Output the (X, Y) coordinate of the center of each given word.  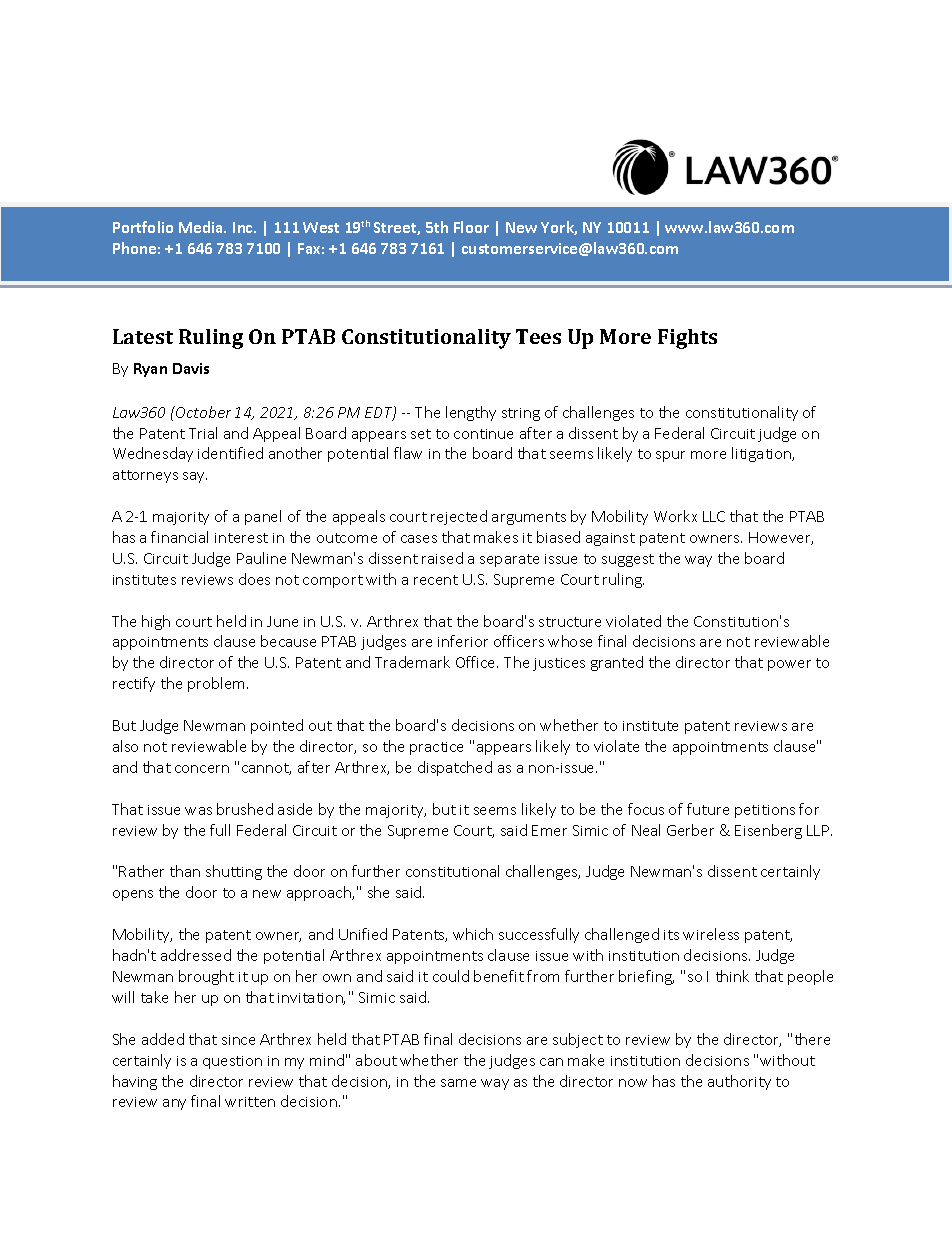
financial (179, 537)
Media (202, 227)
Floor (471, 227)
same (458, 1083)
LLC (714, 516)
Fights (687, 339)
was (198, 811)
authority (739, 1082)
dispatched (455, 768)
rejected (459, 517)
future (708, 809)
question (232, 1062)
